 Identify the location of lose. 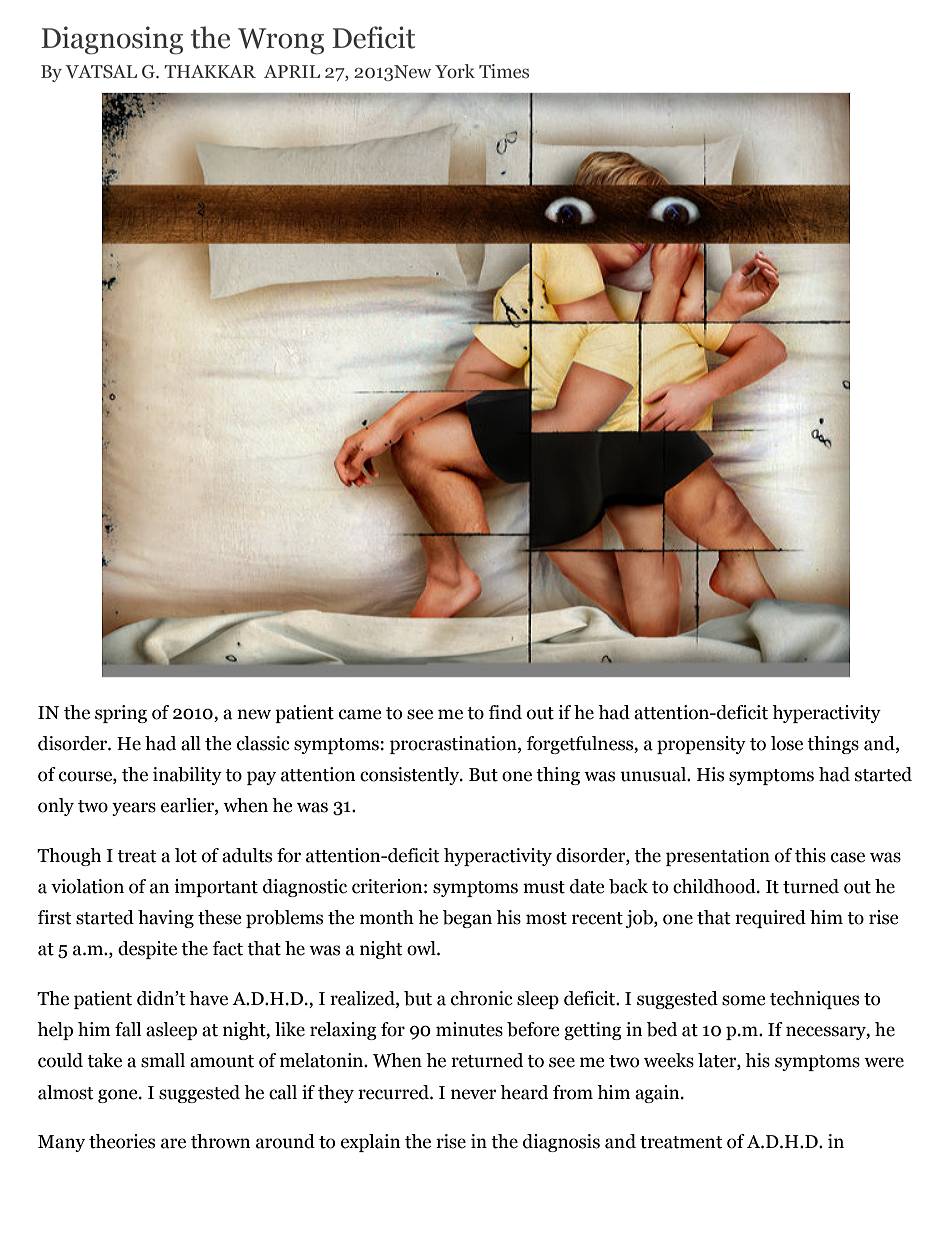
(787, 743).
